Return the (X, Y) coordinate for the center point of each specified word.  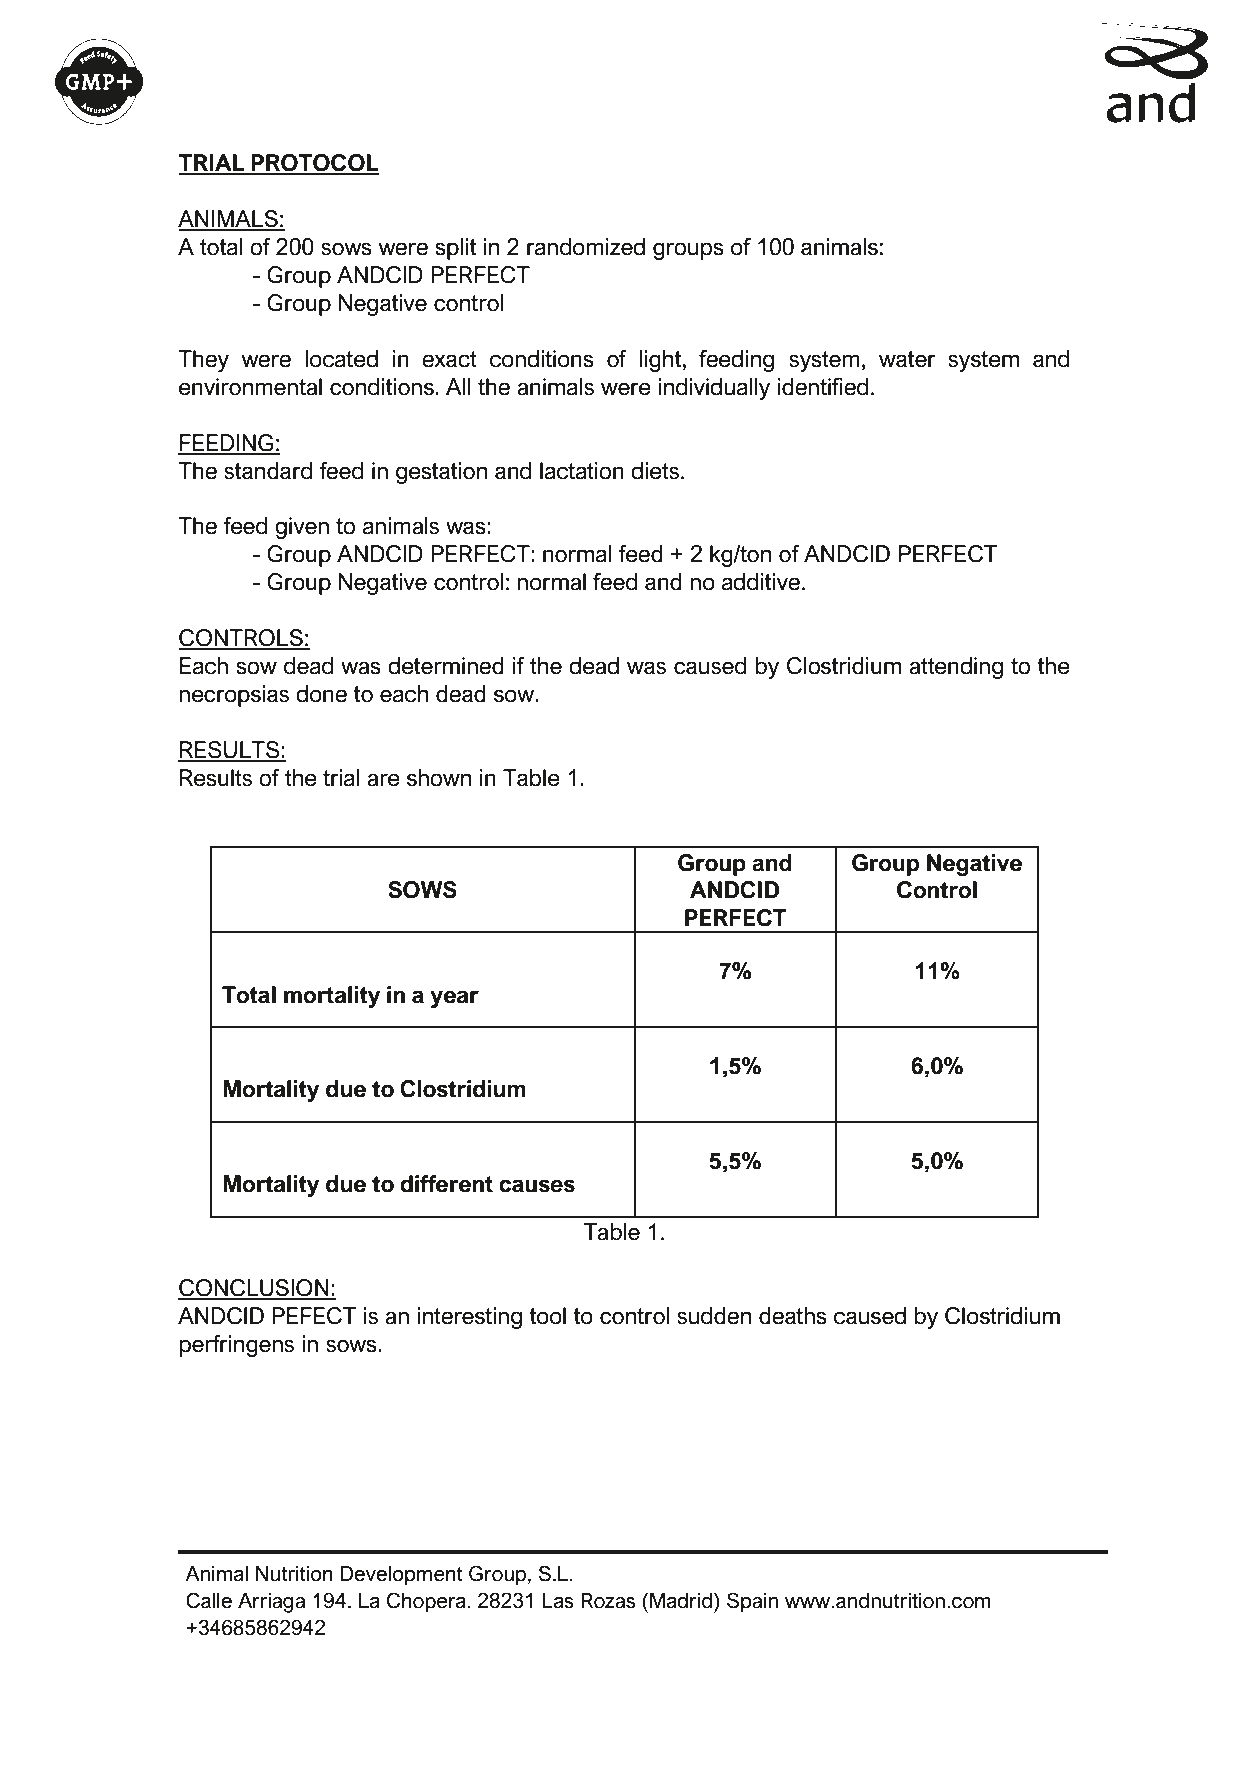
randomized (586, 247)
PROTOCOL (314, 164)
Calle (209, 1600)
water (907, 359)
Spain (752, 1602)
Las (558, 1601)
